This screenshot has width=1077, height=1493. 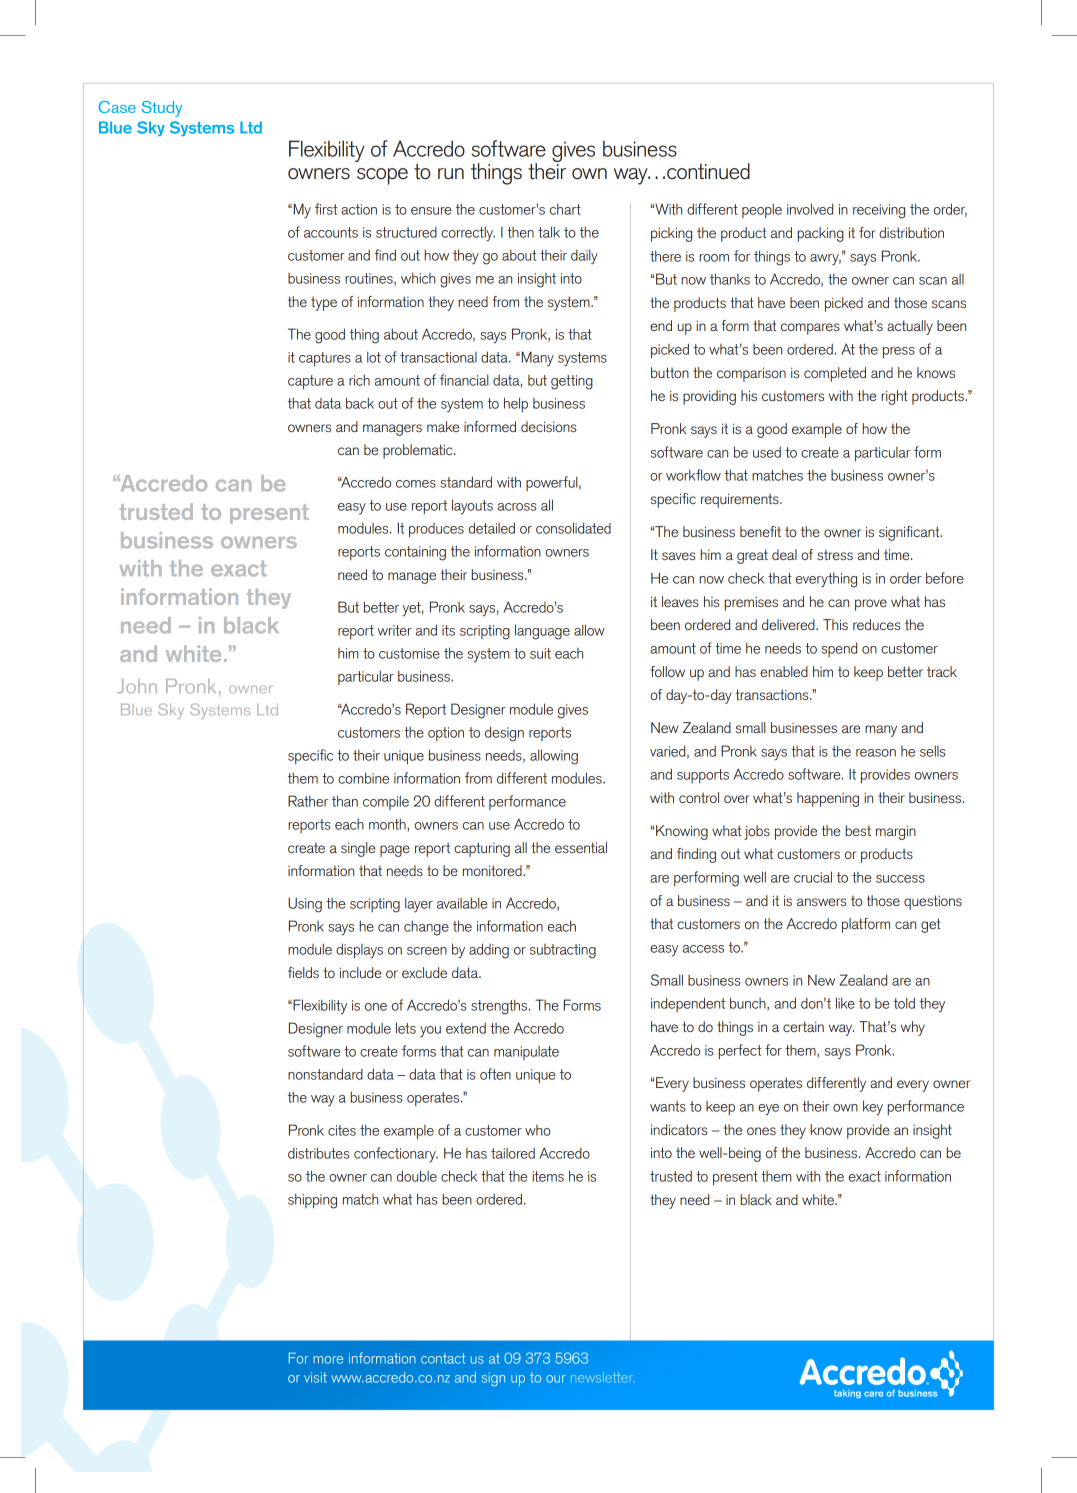 I want to click on newsletter, so click(x=602, y=1377).
